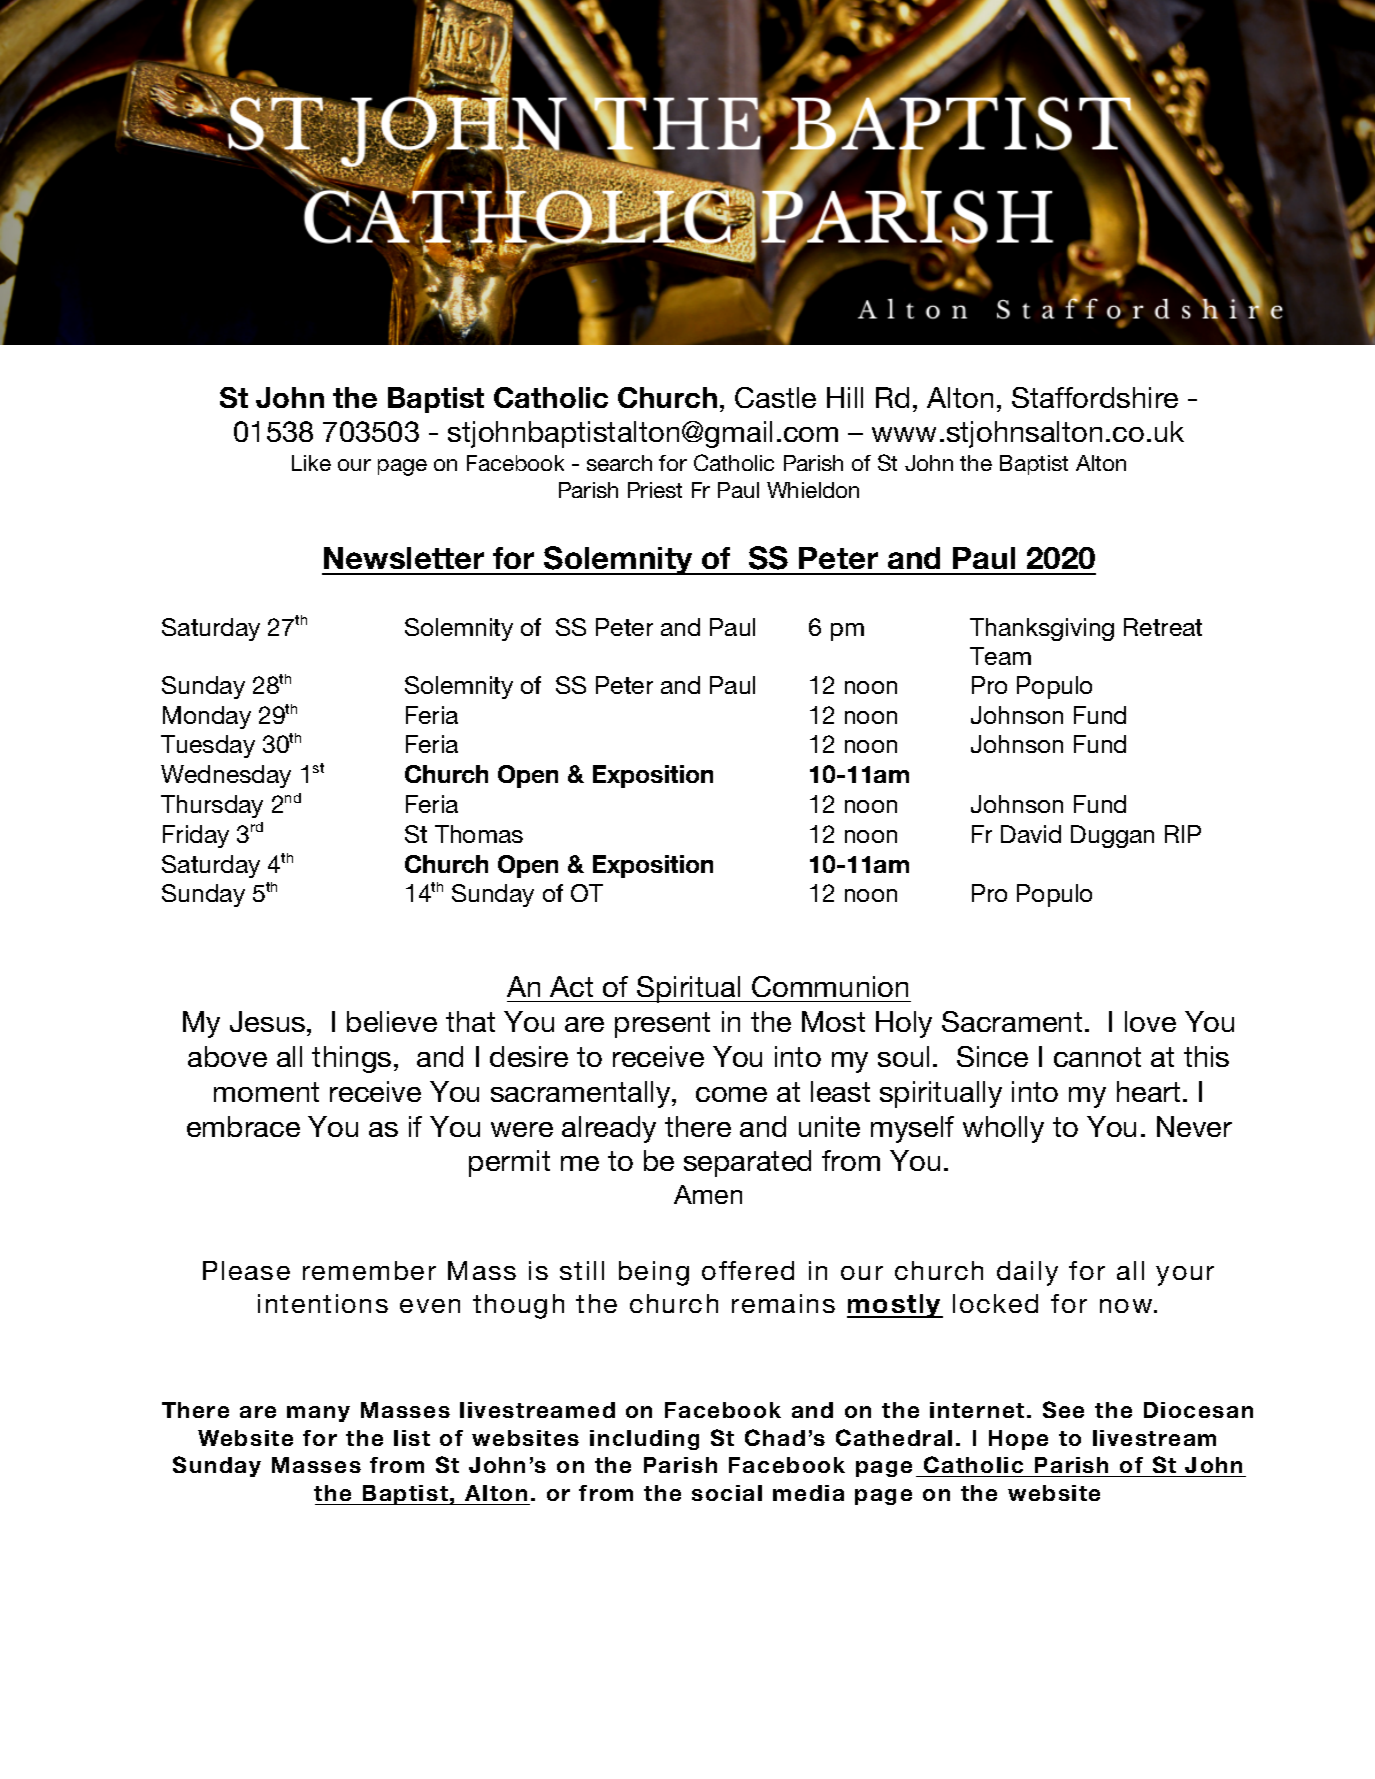 The width and height of the screenshot is (1375, 1779). Describe the element at coordinates (747, 1163) in the screenshot. I see `separated` at that location.
